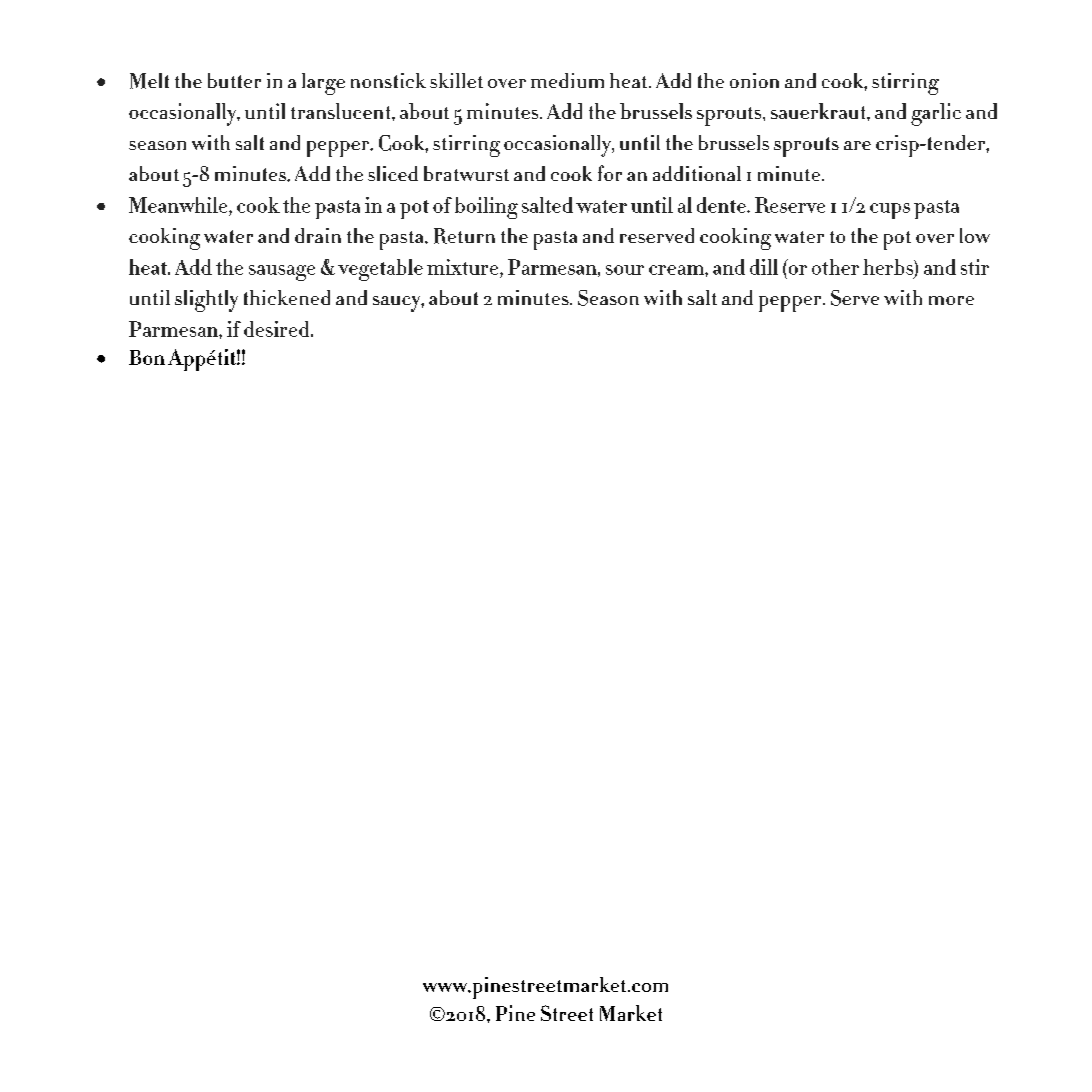 This document has width=1092, height=1092. I want to click on herbs, so click(889, 267).
